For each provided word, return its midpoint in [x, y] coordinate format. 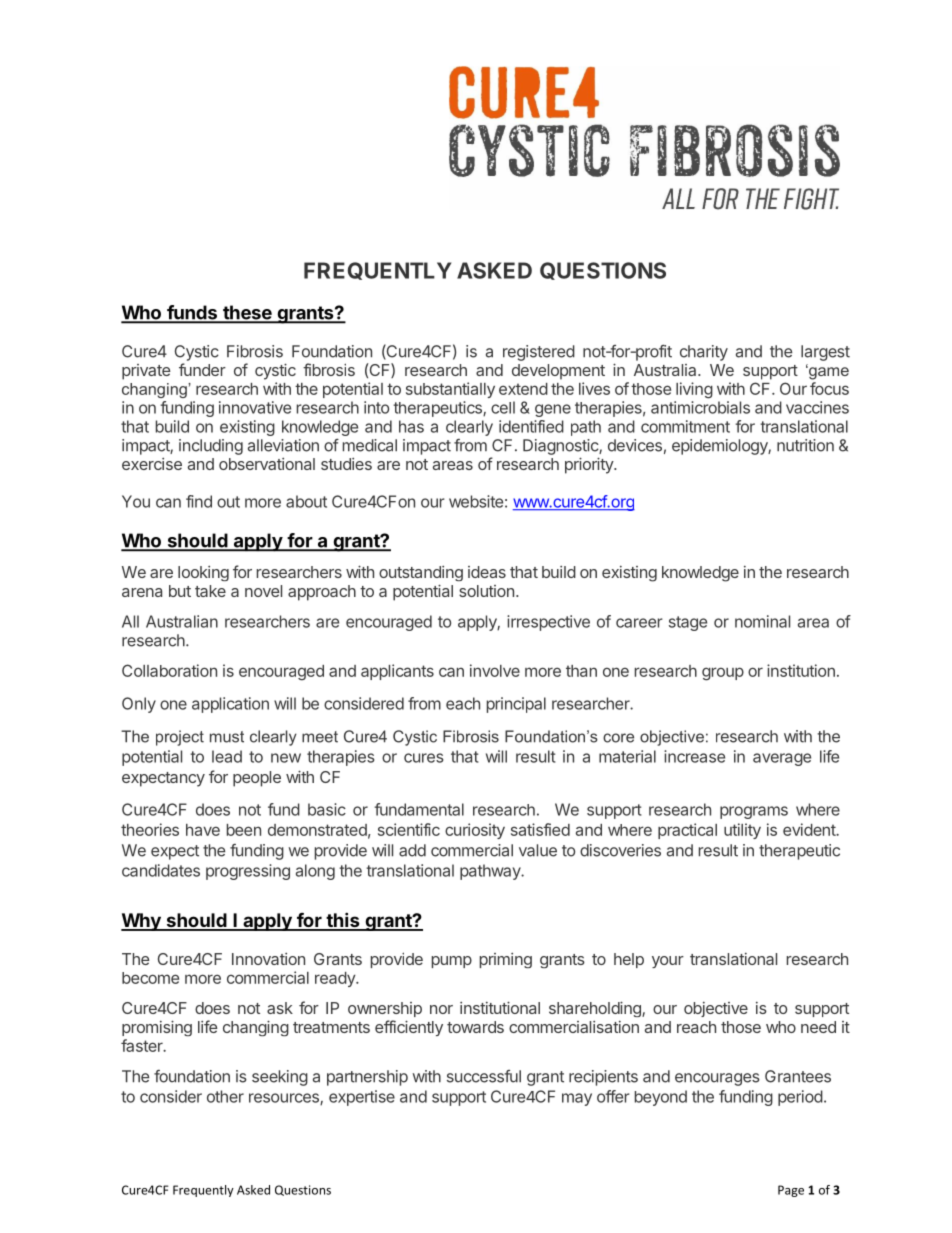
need [818, 1027]
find [199, 501]
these [247, 313]
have [203, 830]
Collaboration [169, 670]
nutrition [805, 445]
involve [495, 670]
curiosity [475, 831]
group [723, 674]
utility [742, 831]
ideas [487, 572]
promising [157, 1028]
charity [704, 353]
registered [539, 353]
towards [475, 1027]
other [225, 1096]
